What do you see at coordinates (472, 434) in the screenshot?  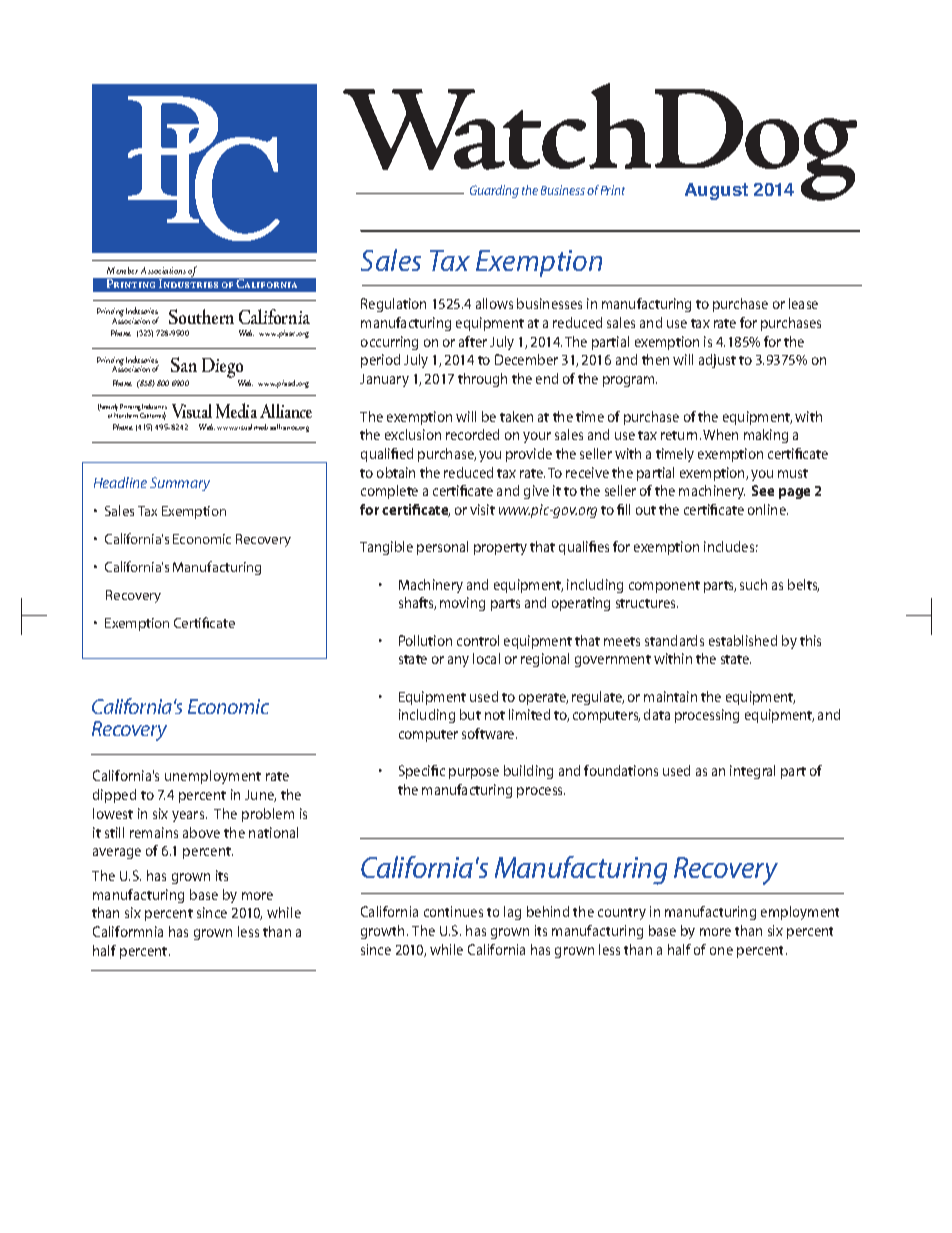 I see `recorded` at bounding box center [472, 434].
